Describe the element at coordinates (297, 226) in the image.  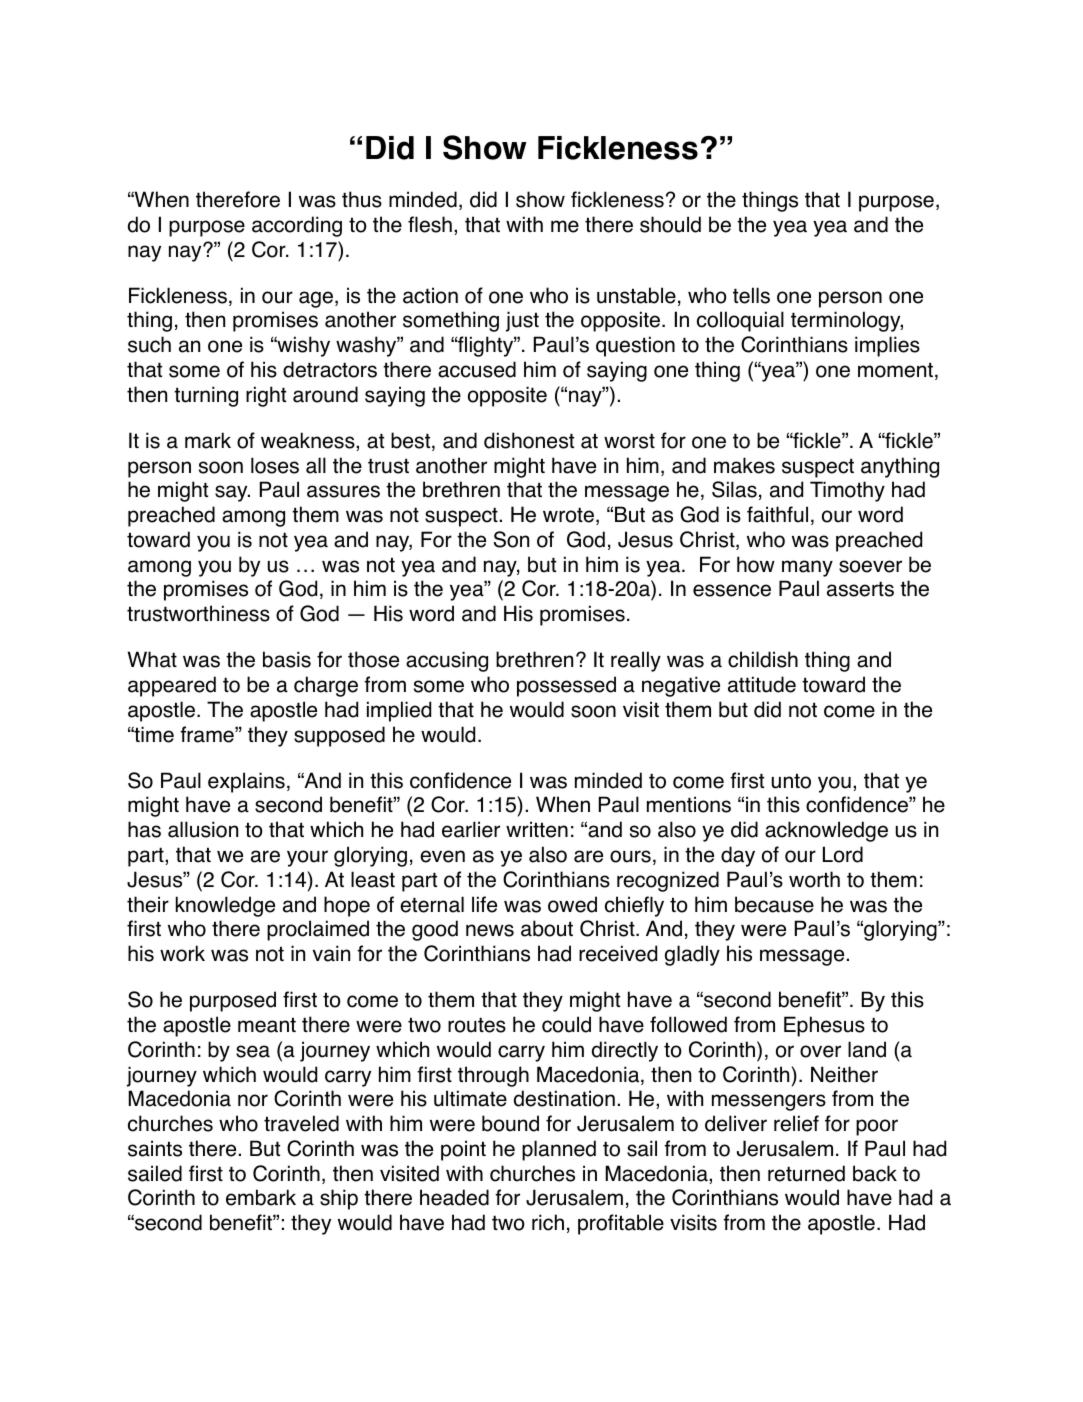
I see `according` at that location.
